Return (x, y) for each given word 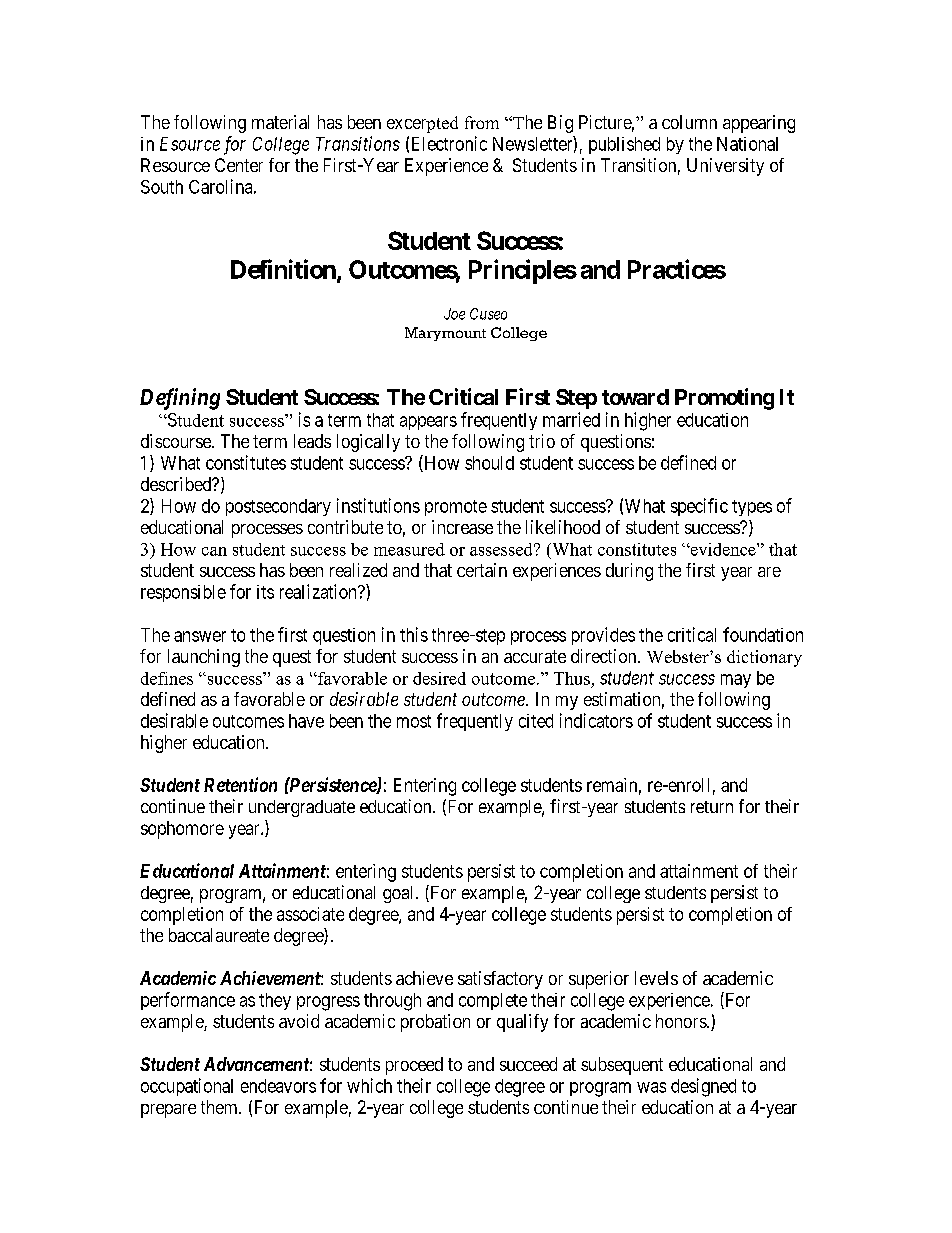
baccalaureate (219, 935)
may (736, 681)
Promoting (724, 399)
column (689, 122)
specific (699, 507)
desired (439, 678)
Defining (180, 399)
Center (239, 165)
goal (400, 894)
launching (204, 658)
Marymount (445, 334)
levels (656, 978)
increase (462, 527)
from (482, 122)
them (220, 1107)
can (214, 551)
